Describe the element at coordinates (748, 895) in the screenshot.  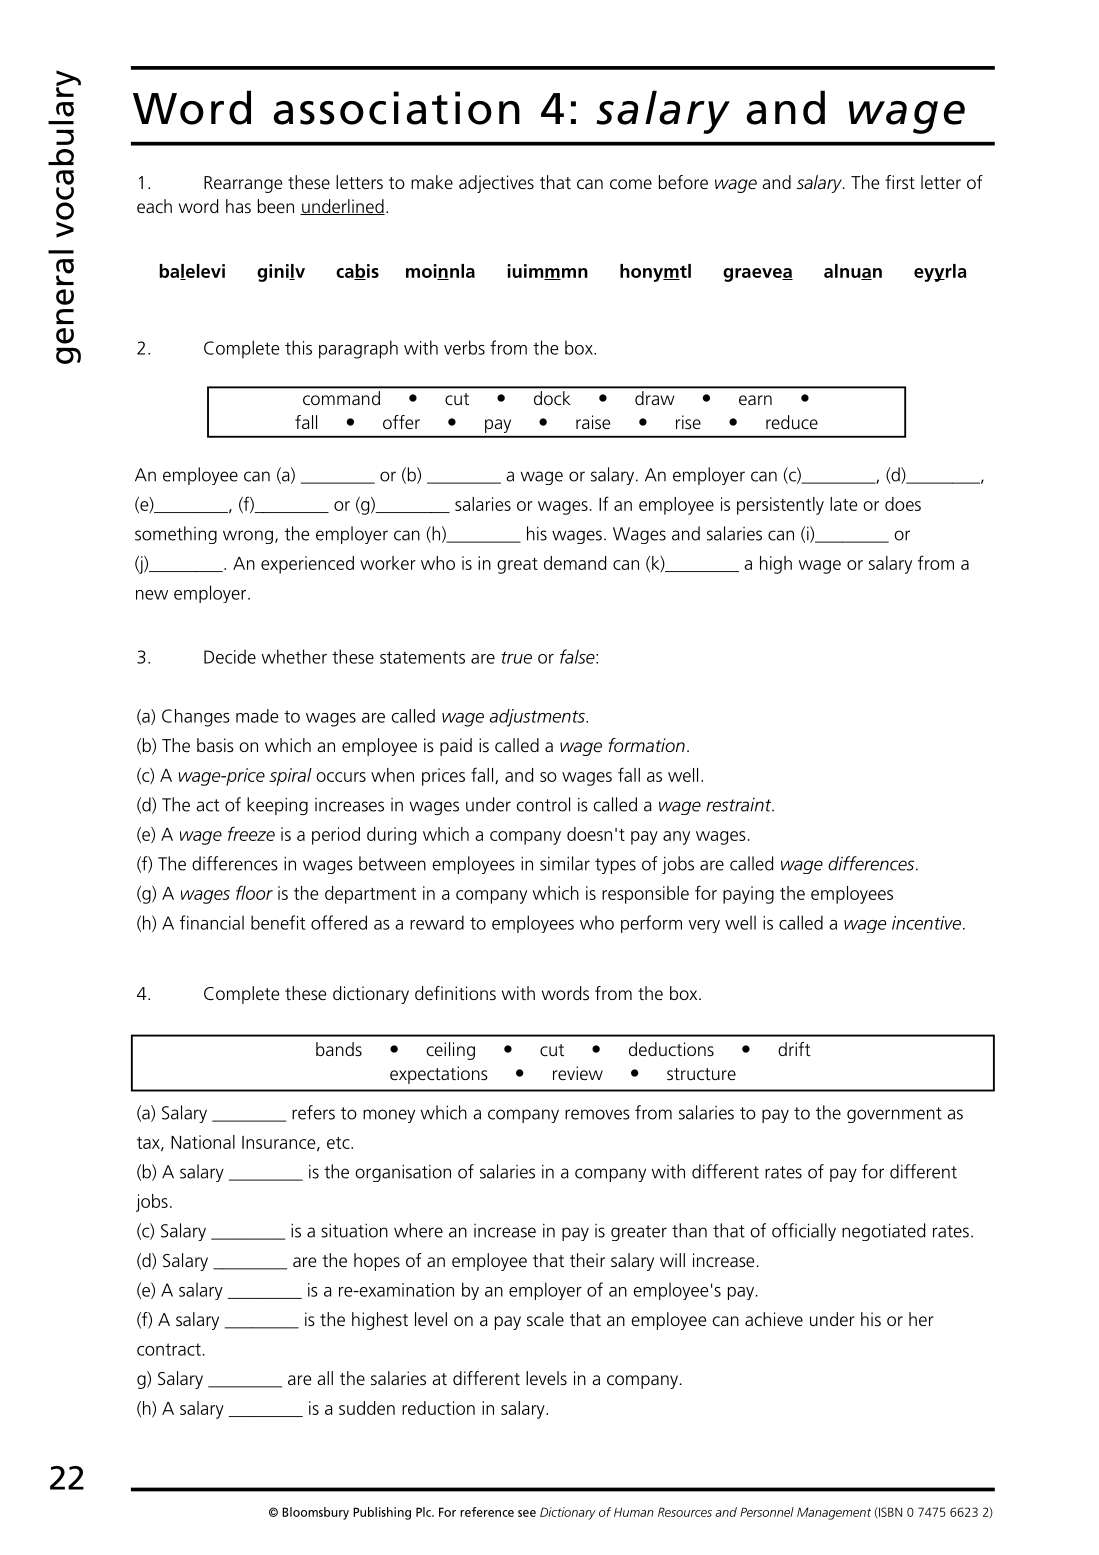
I see `paying` at that location.
